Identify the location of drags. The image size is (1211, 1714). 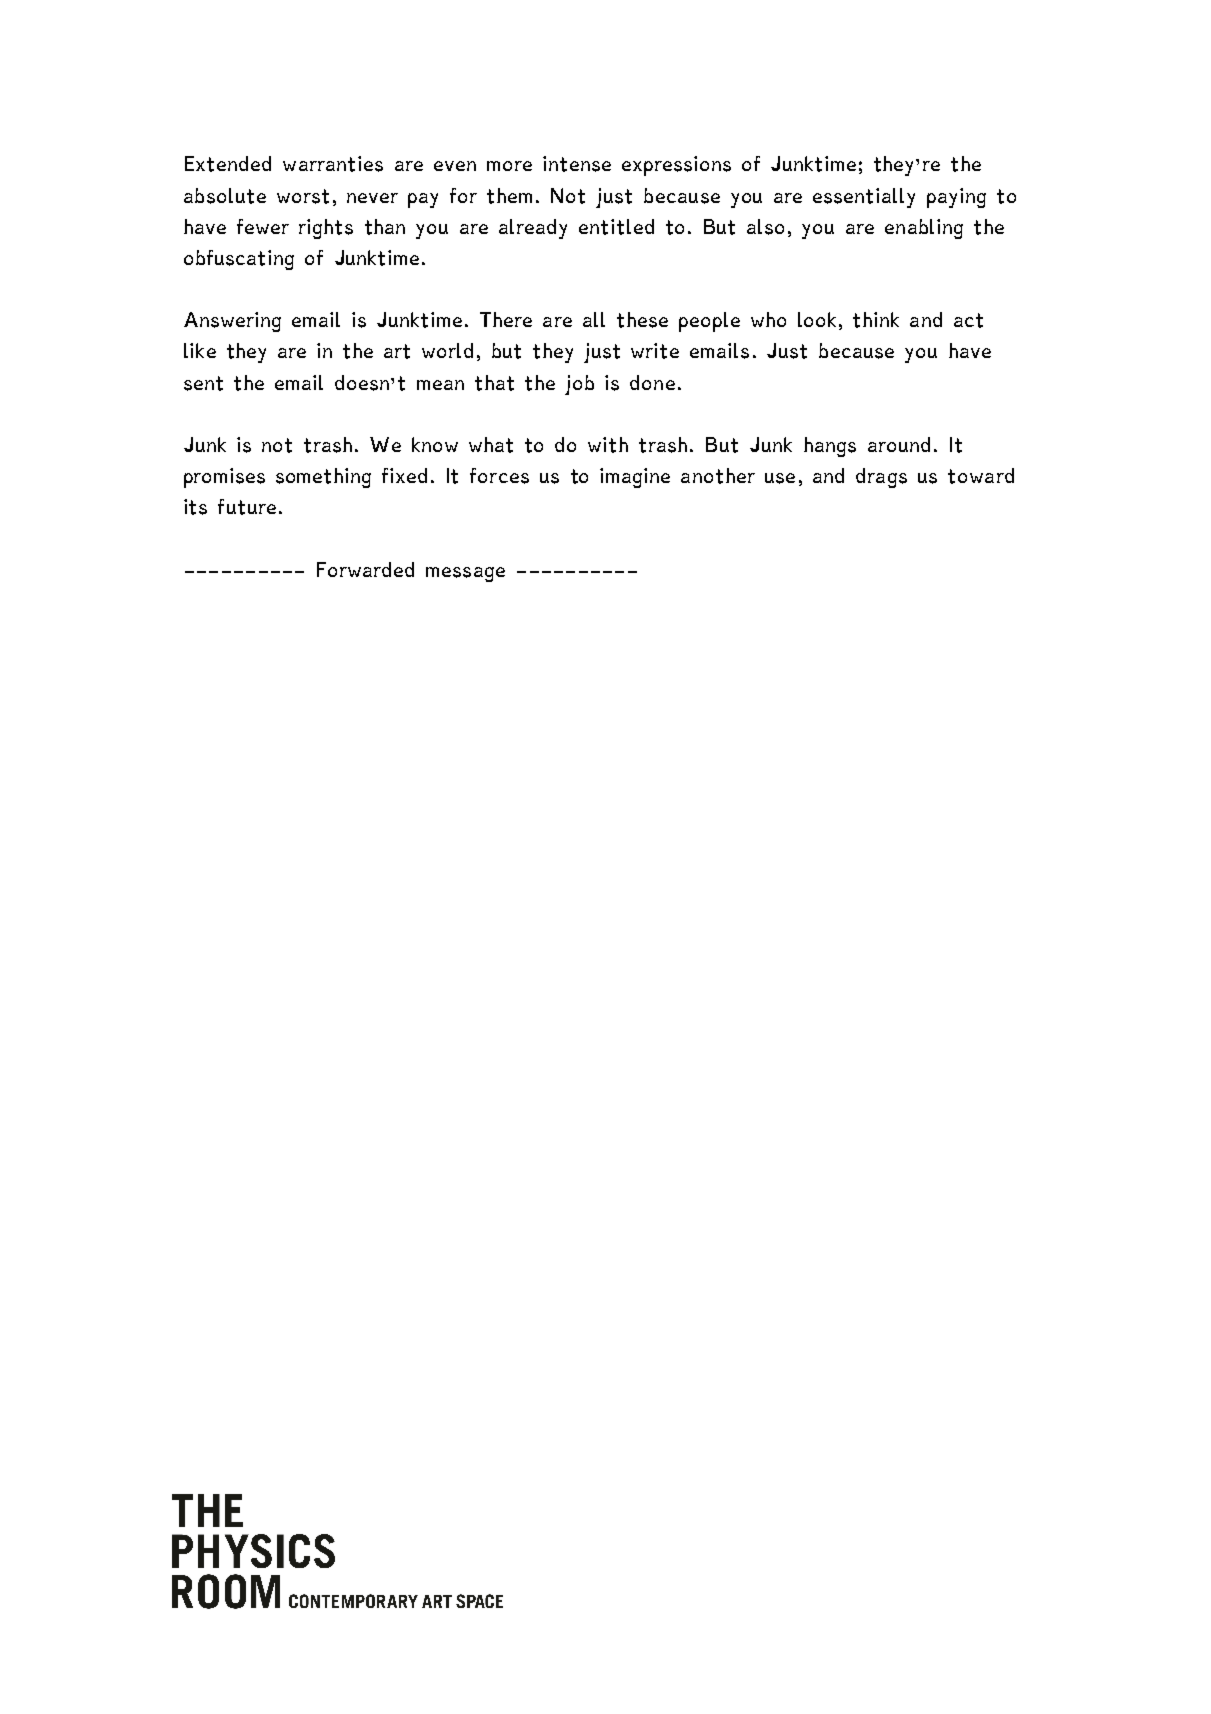
(881, 478).
